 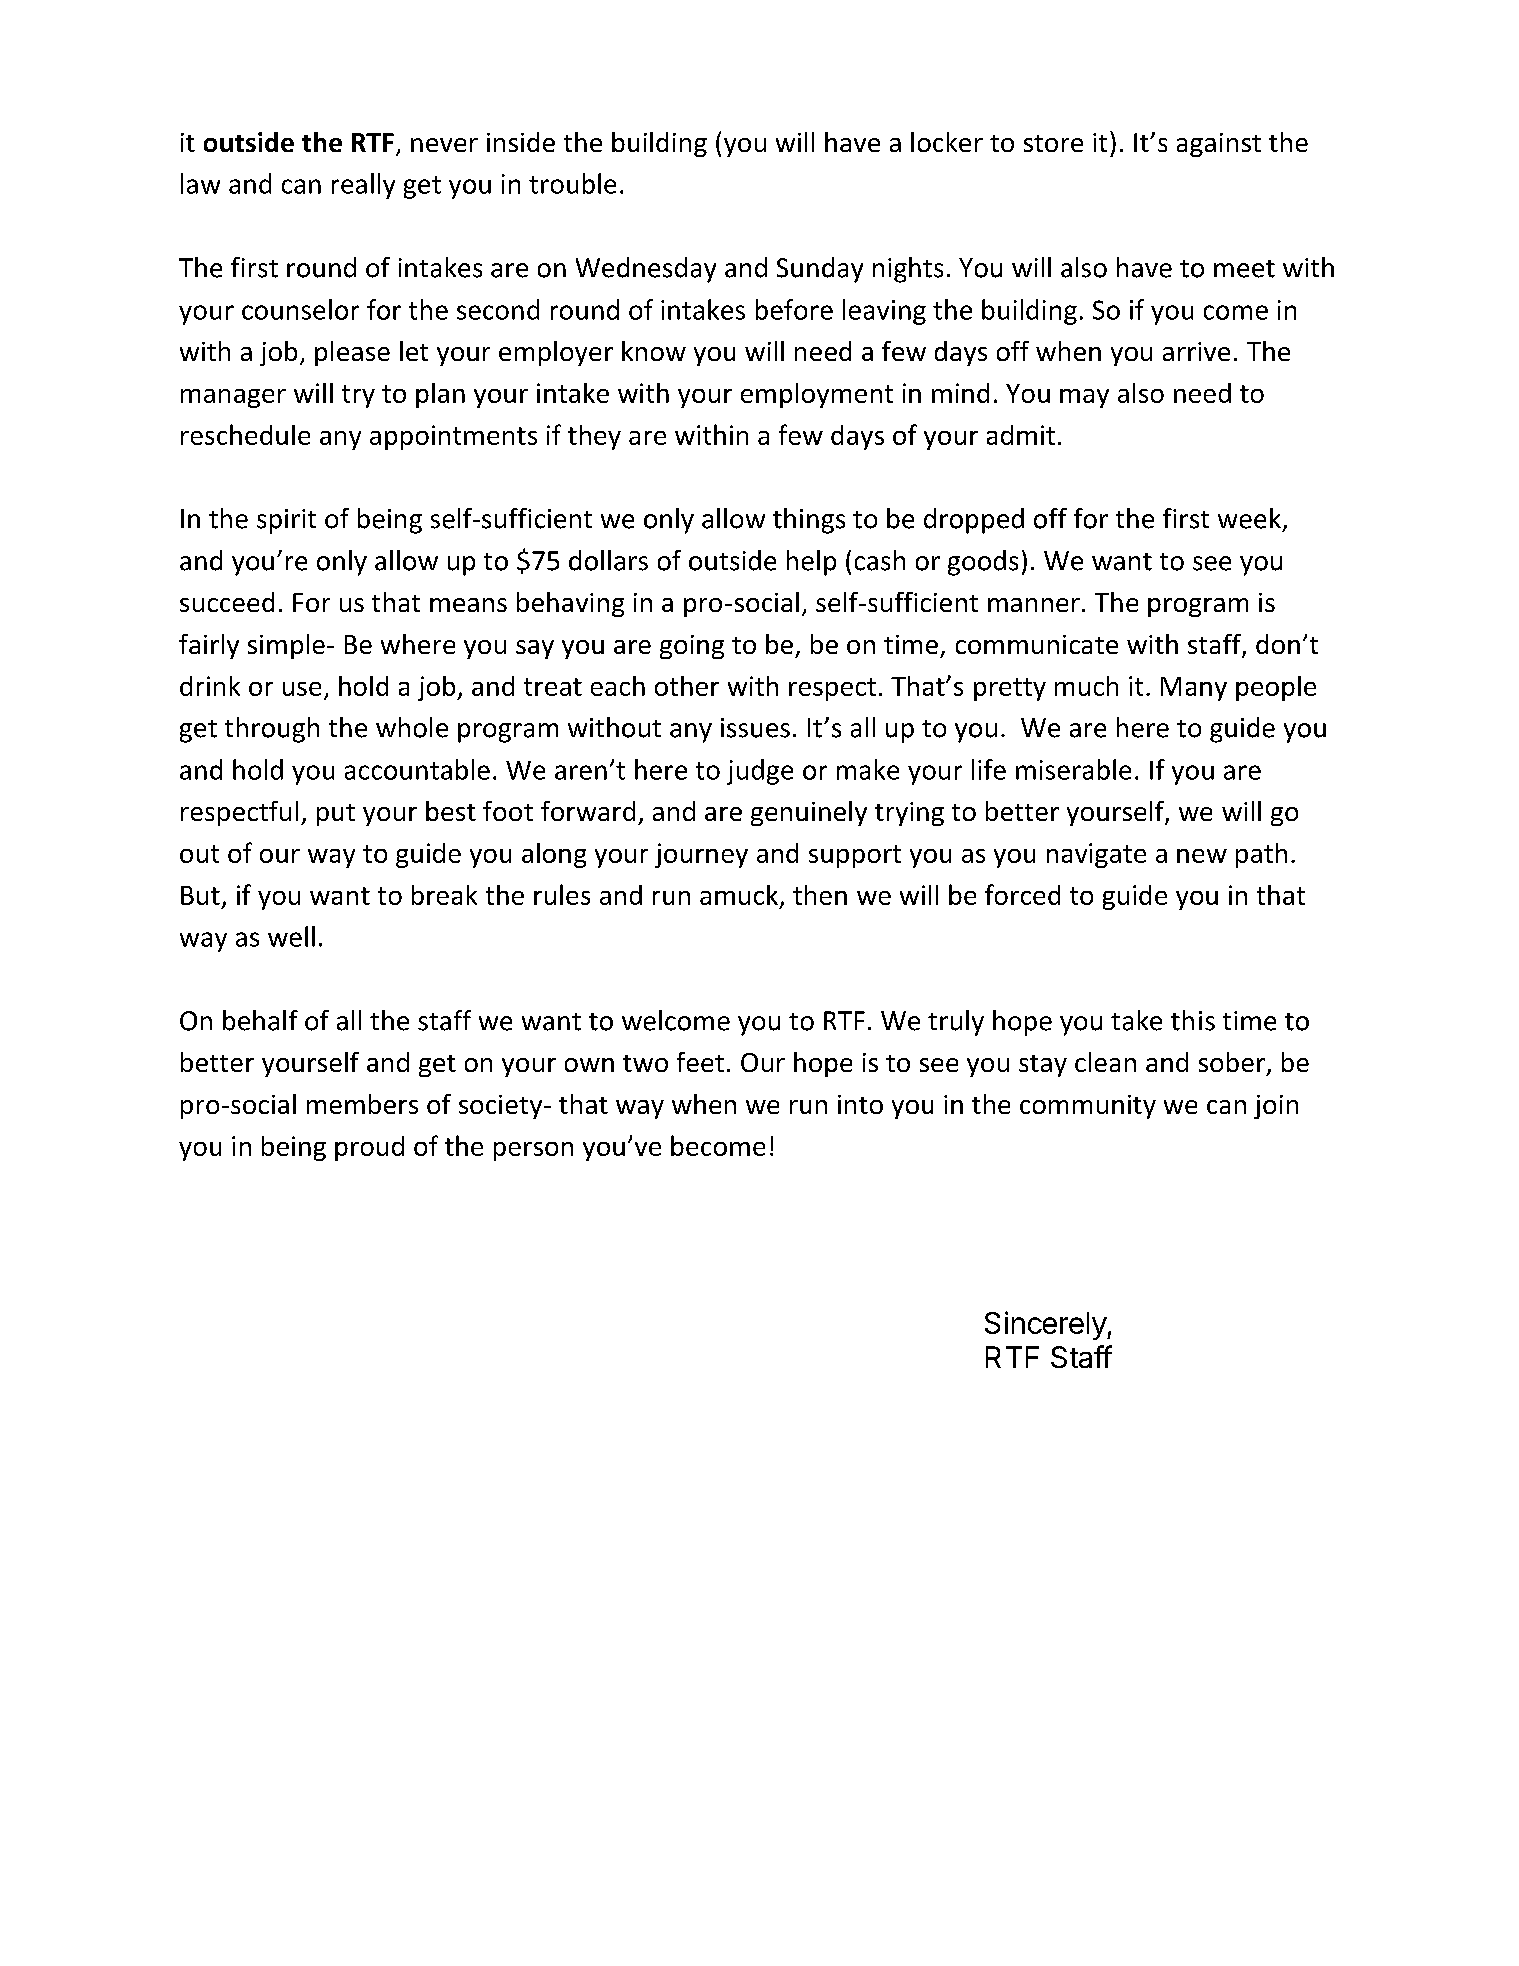 What do you see at coordinates (1046, 1325) in the page?
I see `Sincerely` at bounding box center [1046, 1325].
